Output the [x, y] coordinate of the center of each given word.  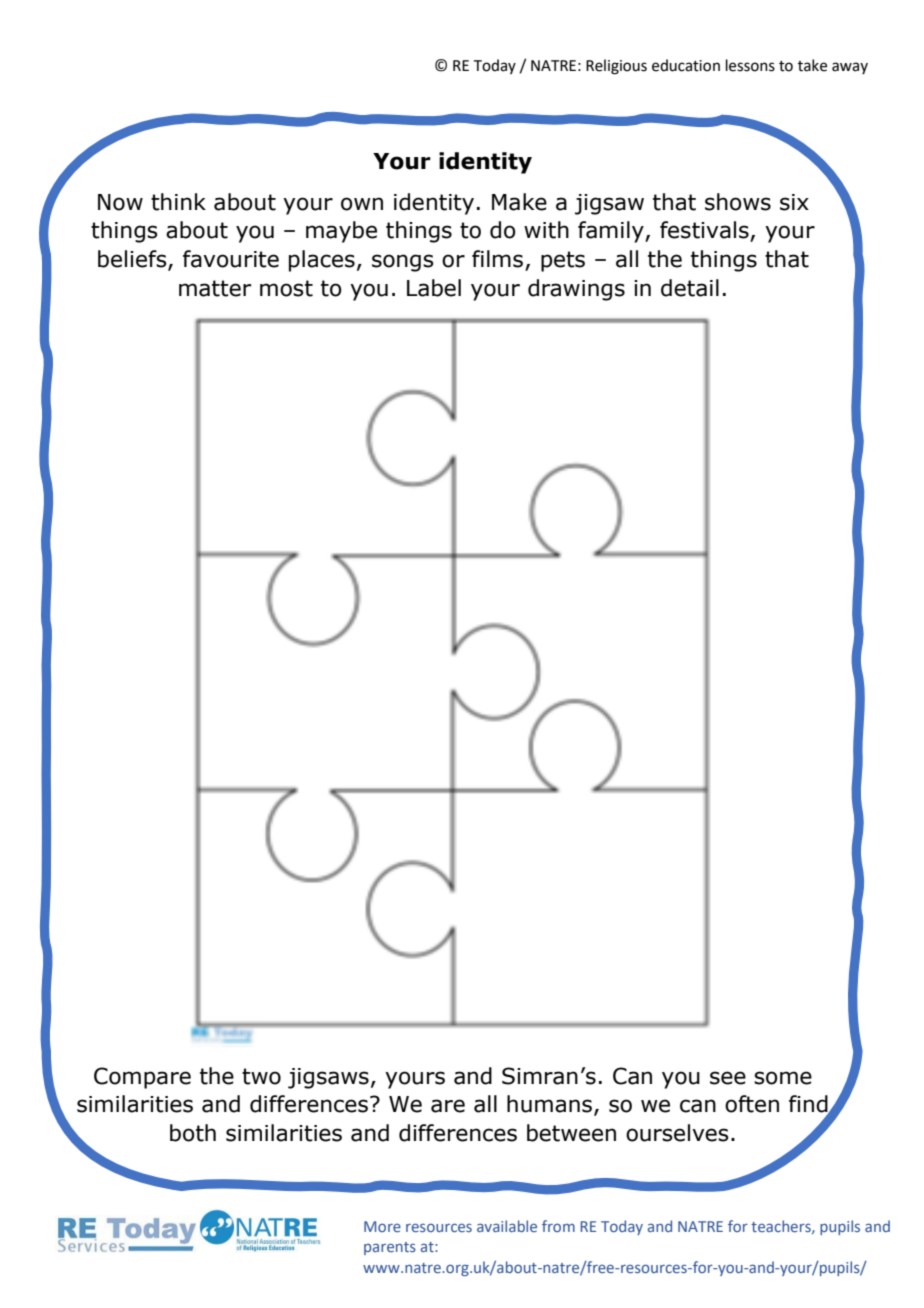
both [193, 1133]
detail [690, 288]
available [507, 1226]
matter [215, 288]
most [286, 288]
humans [549, 1104]
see [728, 1078]
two [261, 1076]
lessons [750, 65]
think [178, 202]
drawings [576, 290]
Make [519, 202]
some [783, 1078]
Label [434, 288]
